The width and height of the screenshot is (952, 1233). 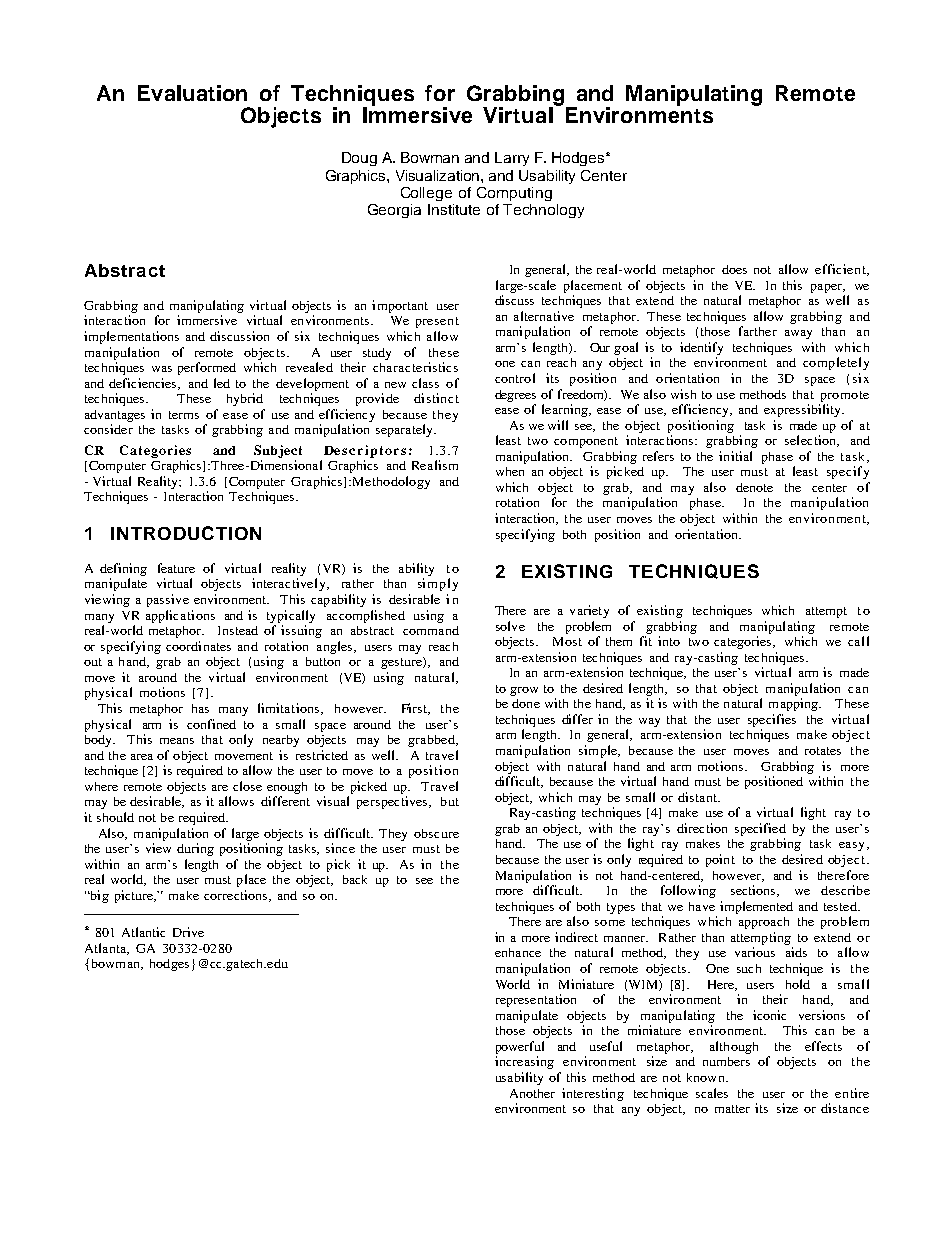 I want to click on terms, so click(x=184, y=415).
